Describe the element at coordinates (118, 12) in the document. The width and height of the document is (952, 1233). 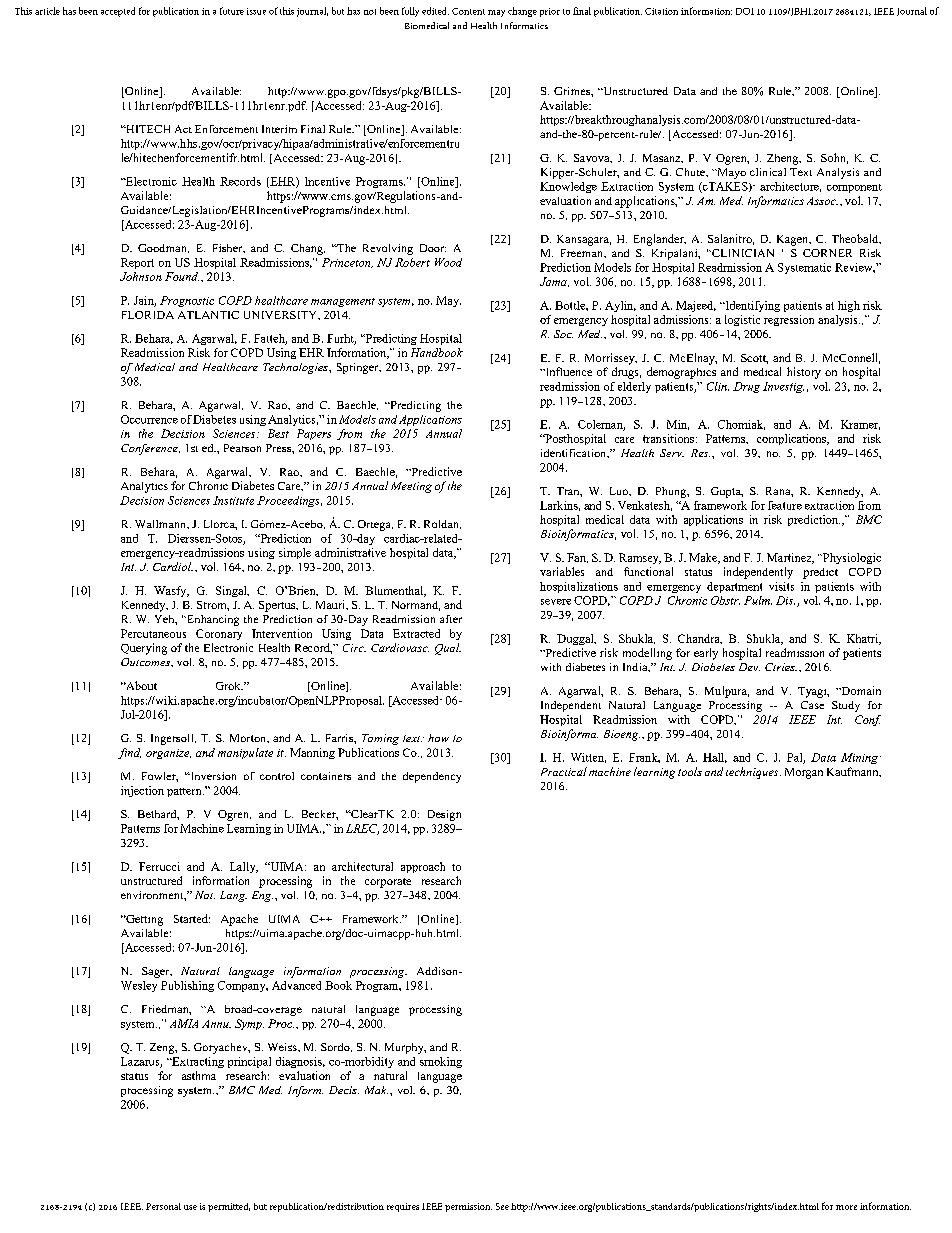
I see `accepted` at that location.
